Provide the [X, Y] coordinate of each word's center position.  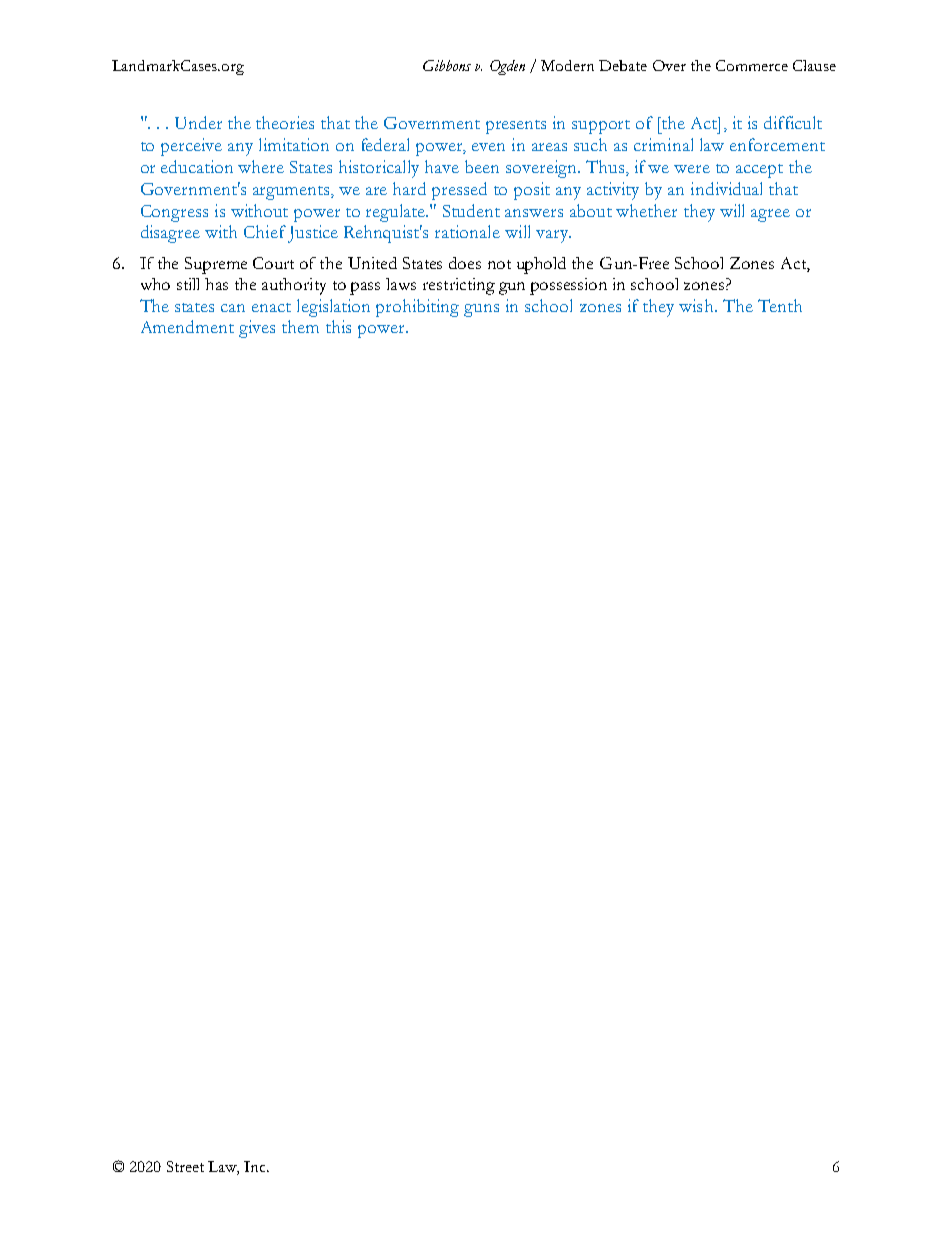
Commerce [752, 65]
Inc [256, 1166]
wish [697, 305]
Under [198, 122]
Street [185, 1166]
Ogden [507, 67]
